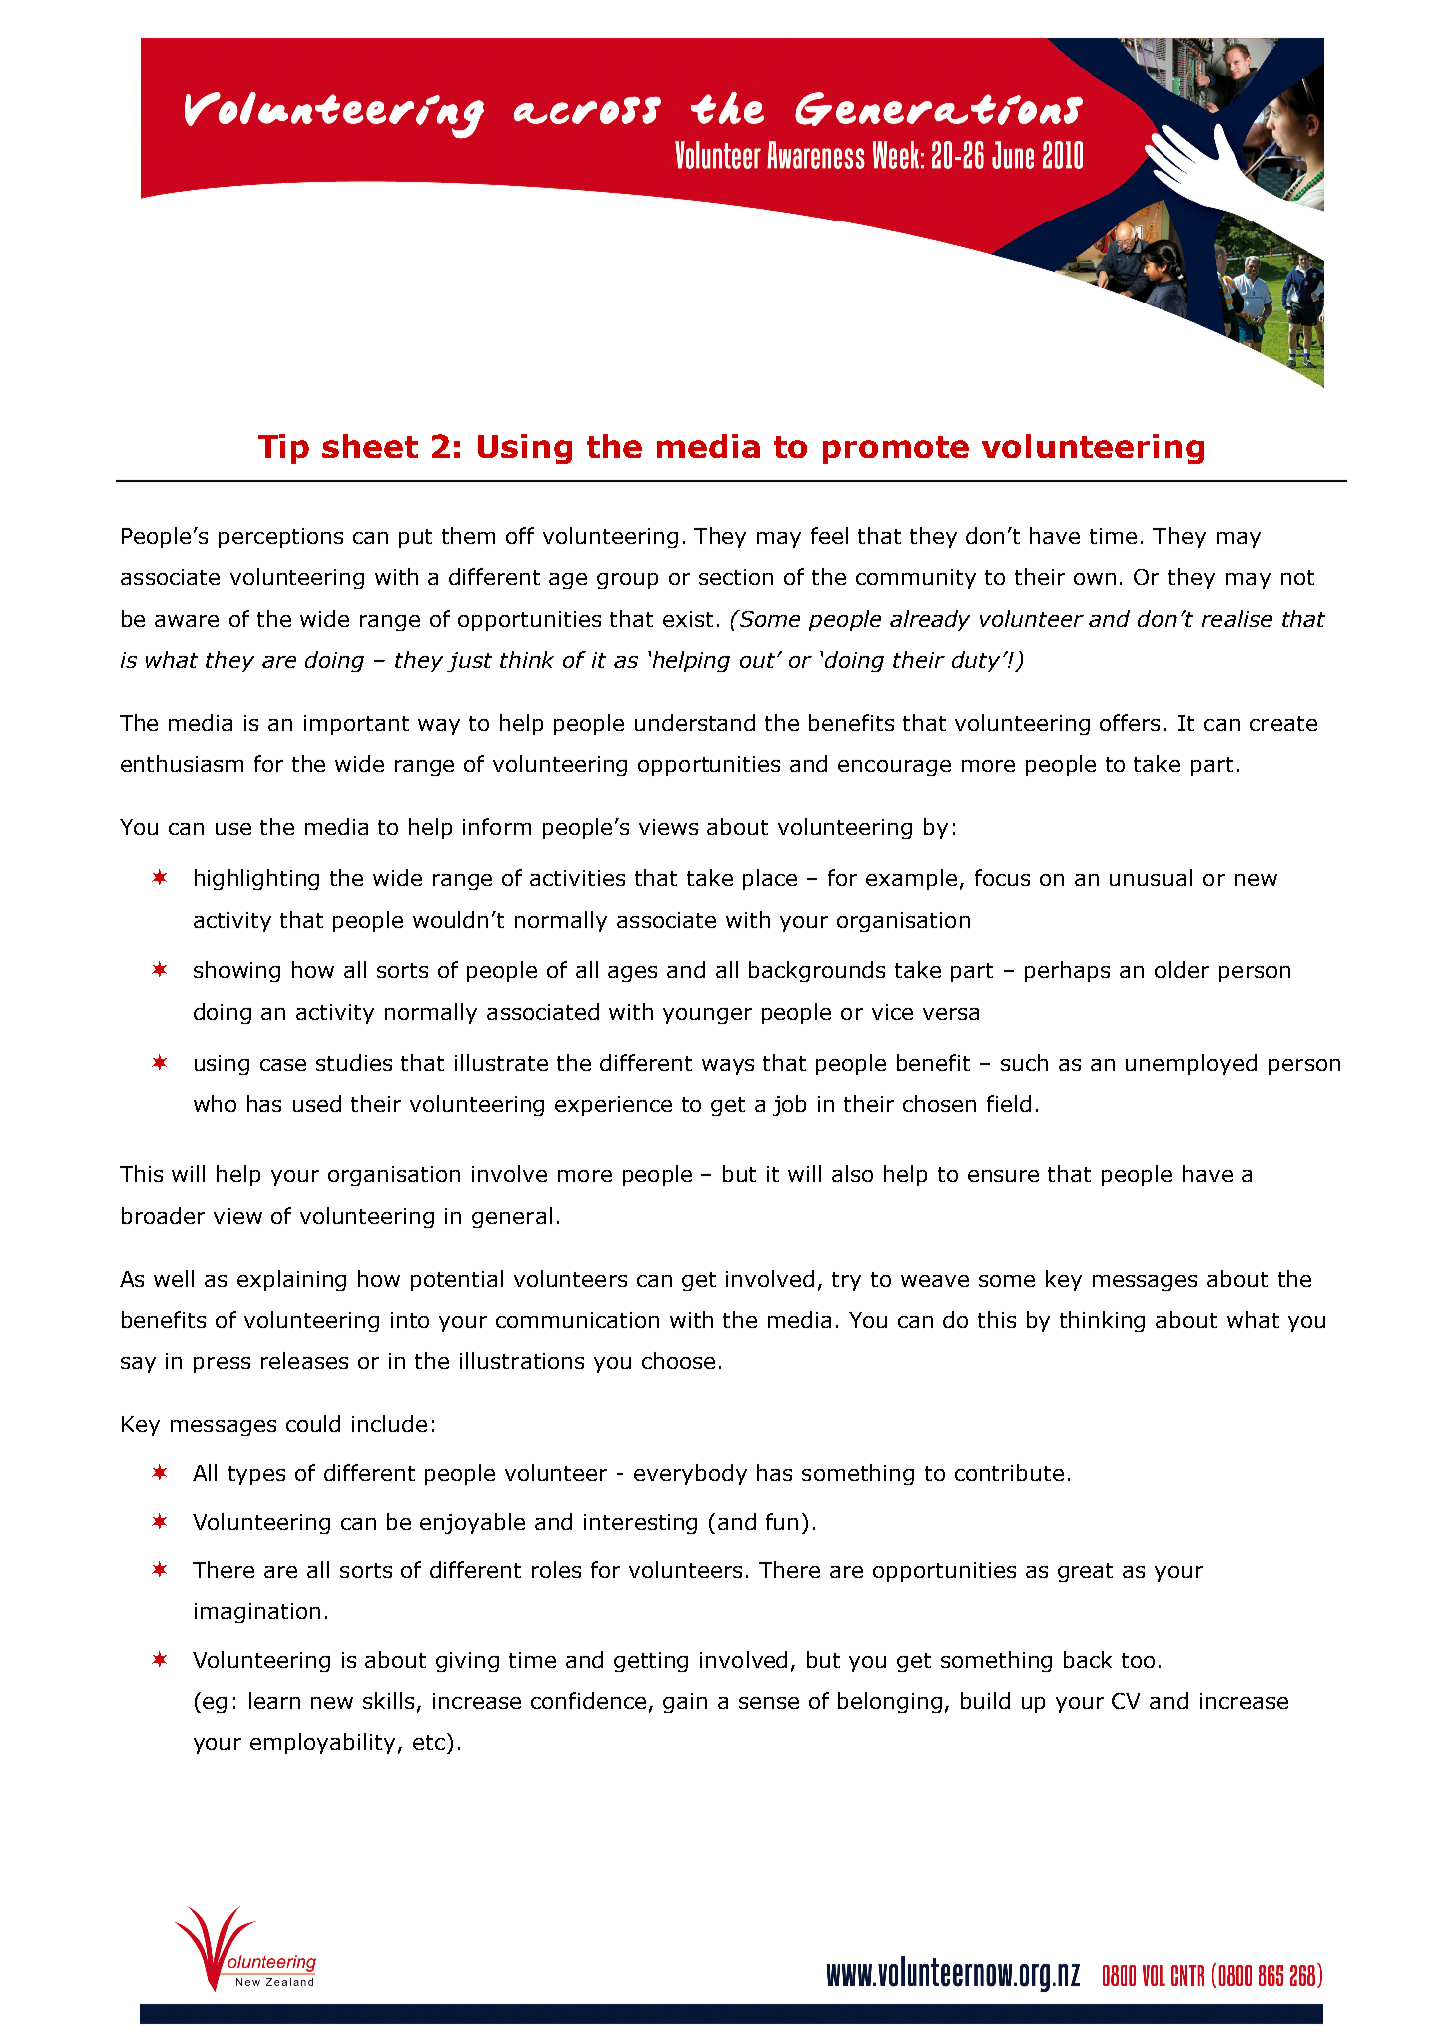 This screenshot has height=2044, width=1444. What do you see at coordinates (1151, 877) in the screenshot?
I see `unusual` at bounding box center [1151, 877].
